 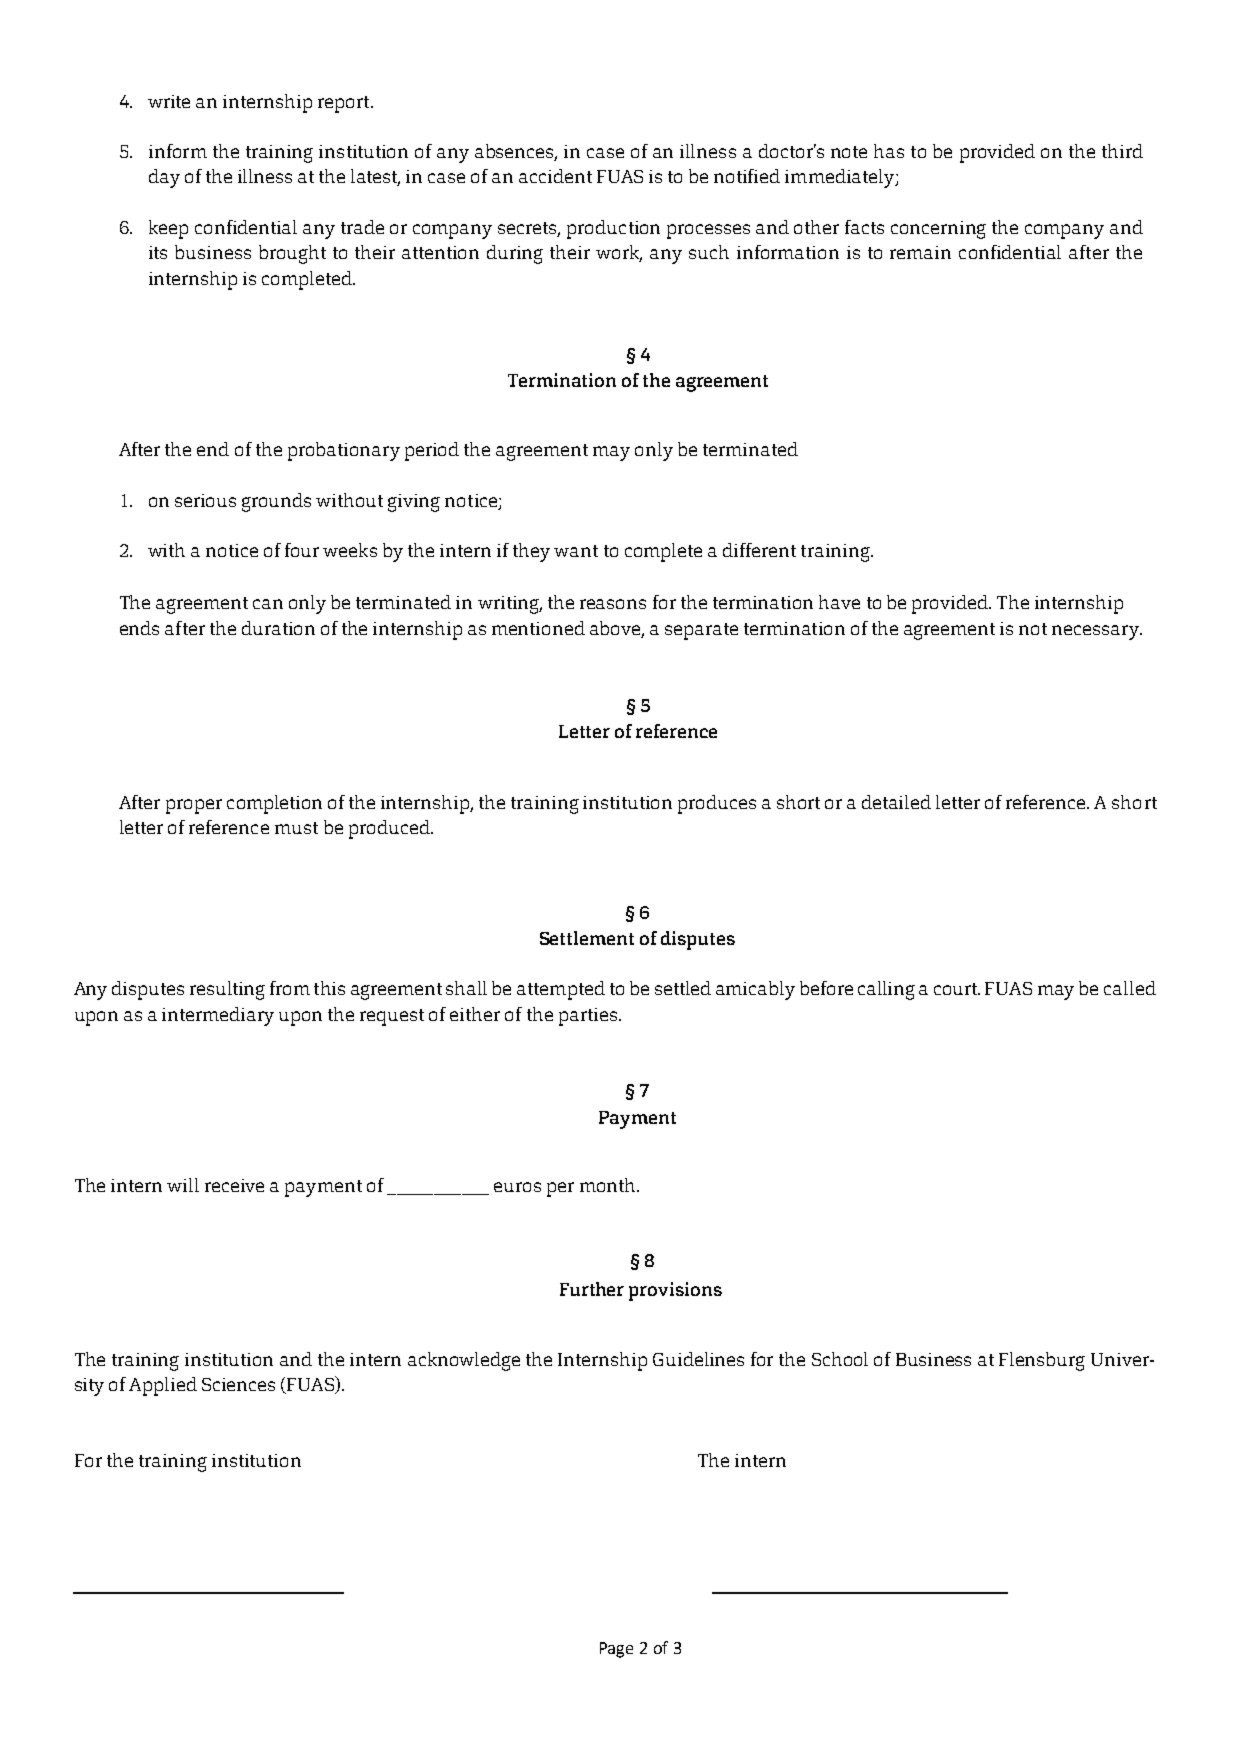 I want to click on want, so click(x=576, y=551).
